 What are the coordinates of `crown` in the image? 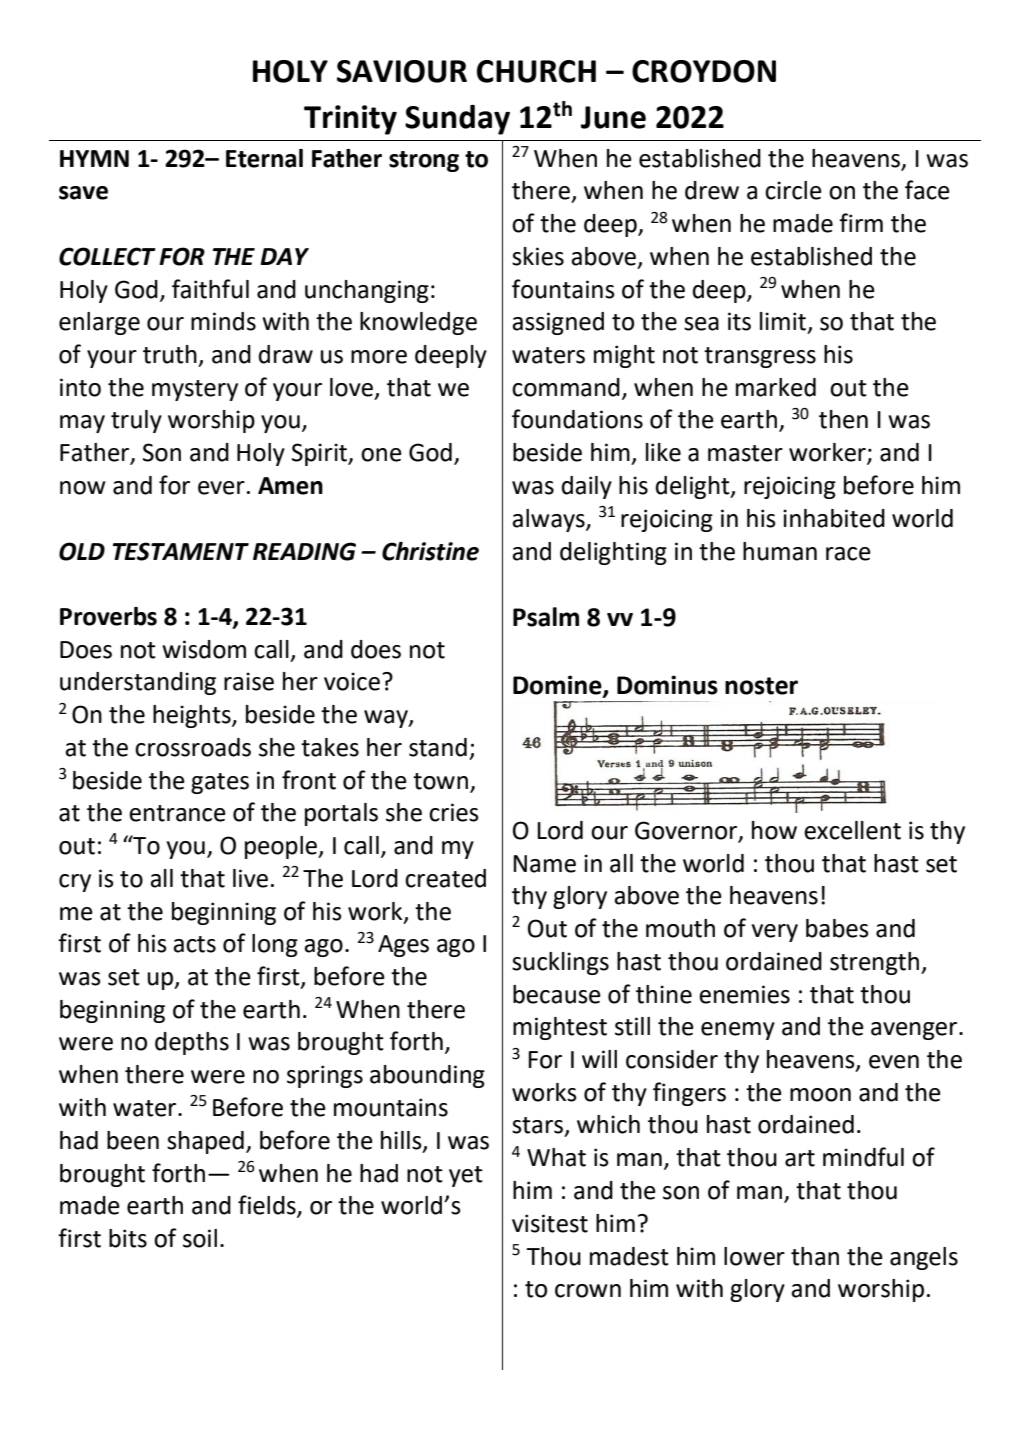 It's located at (588, 1291).
